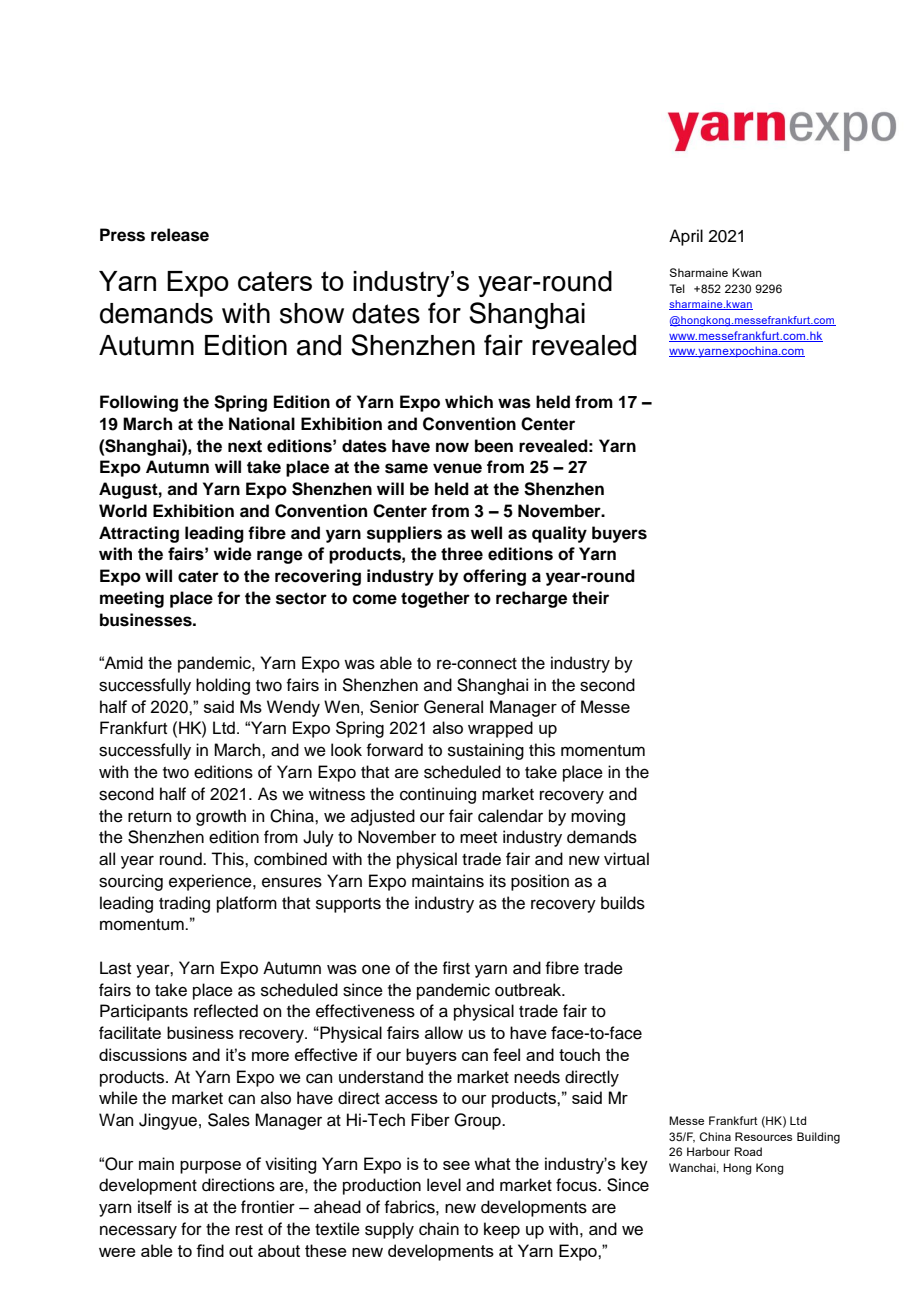 This document has width=924, height=1308. I want to click on release, so click(180, 235).
